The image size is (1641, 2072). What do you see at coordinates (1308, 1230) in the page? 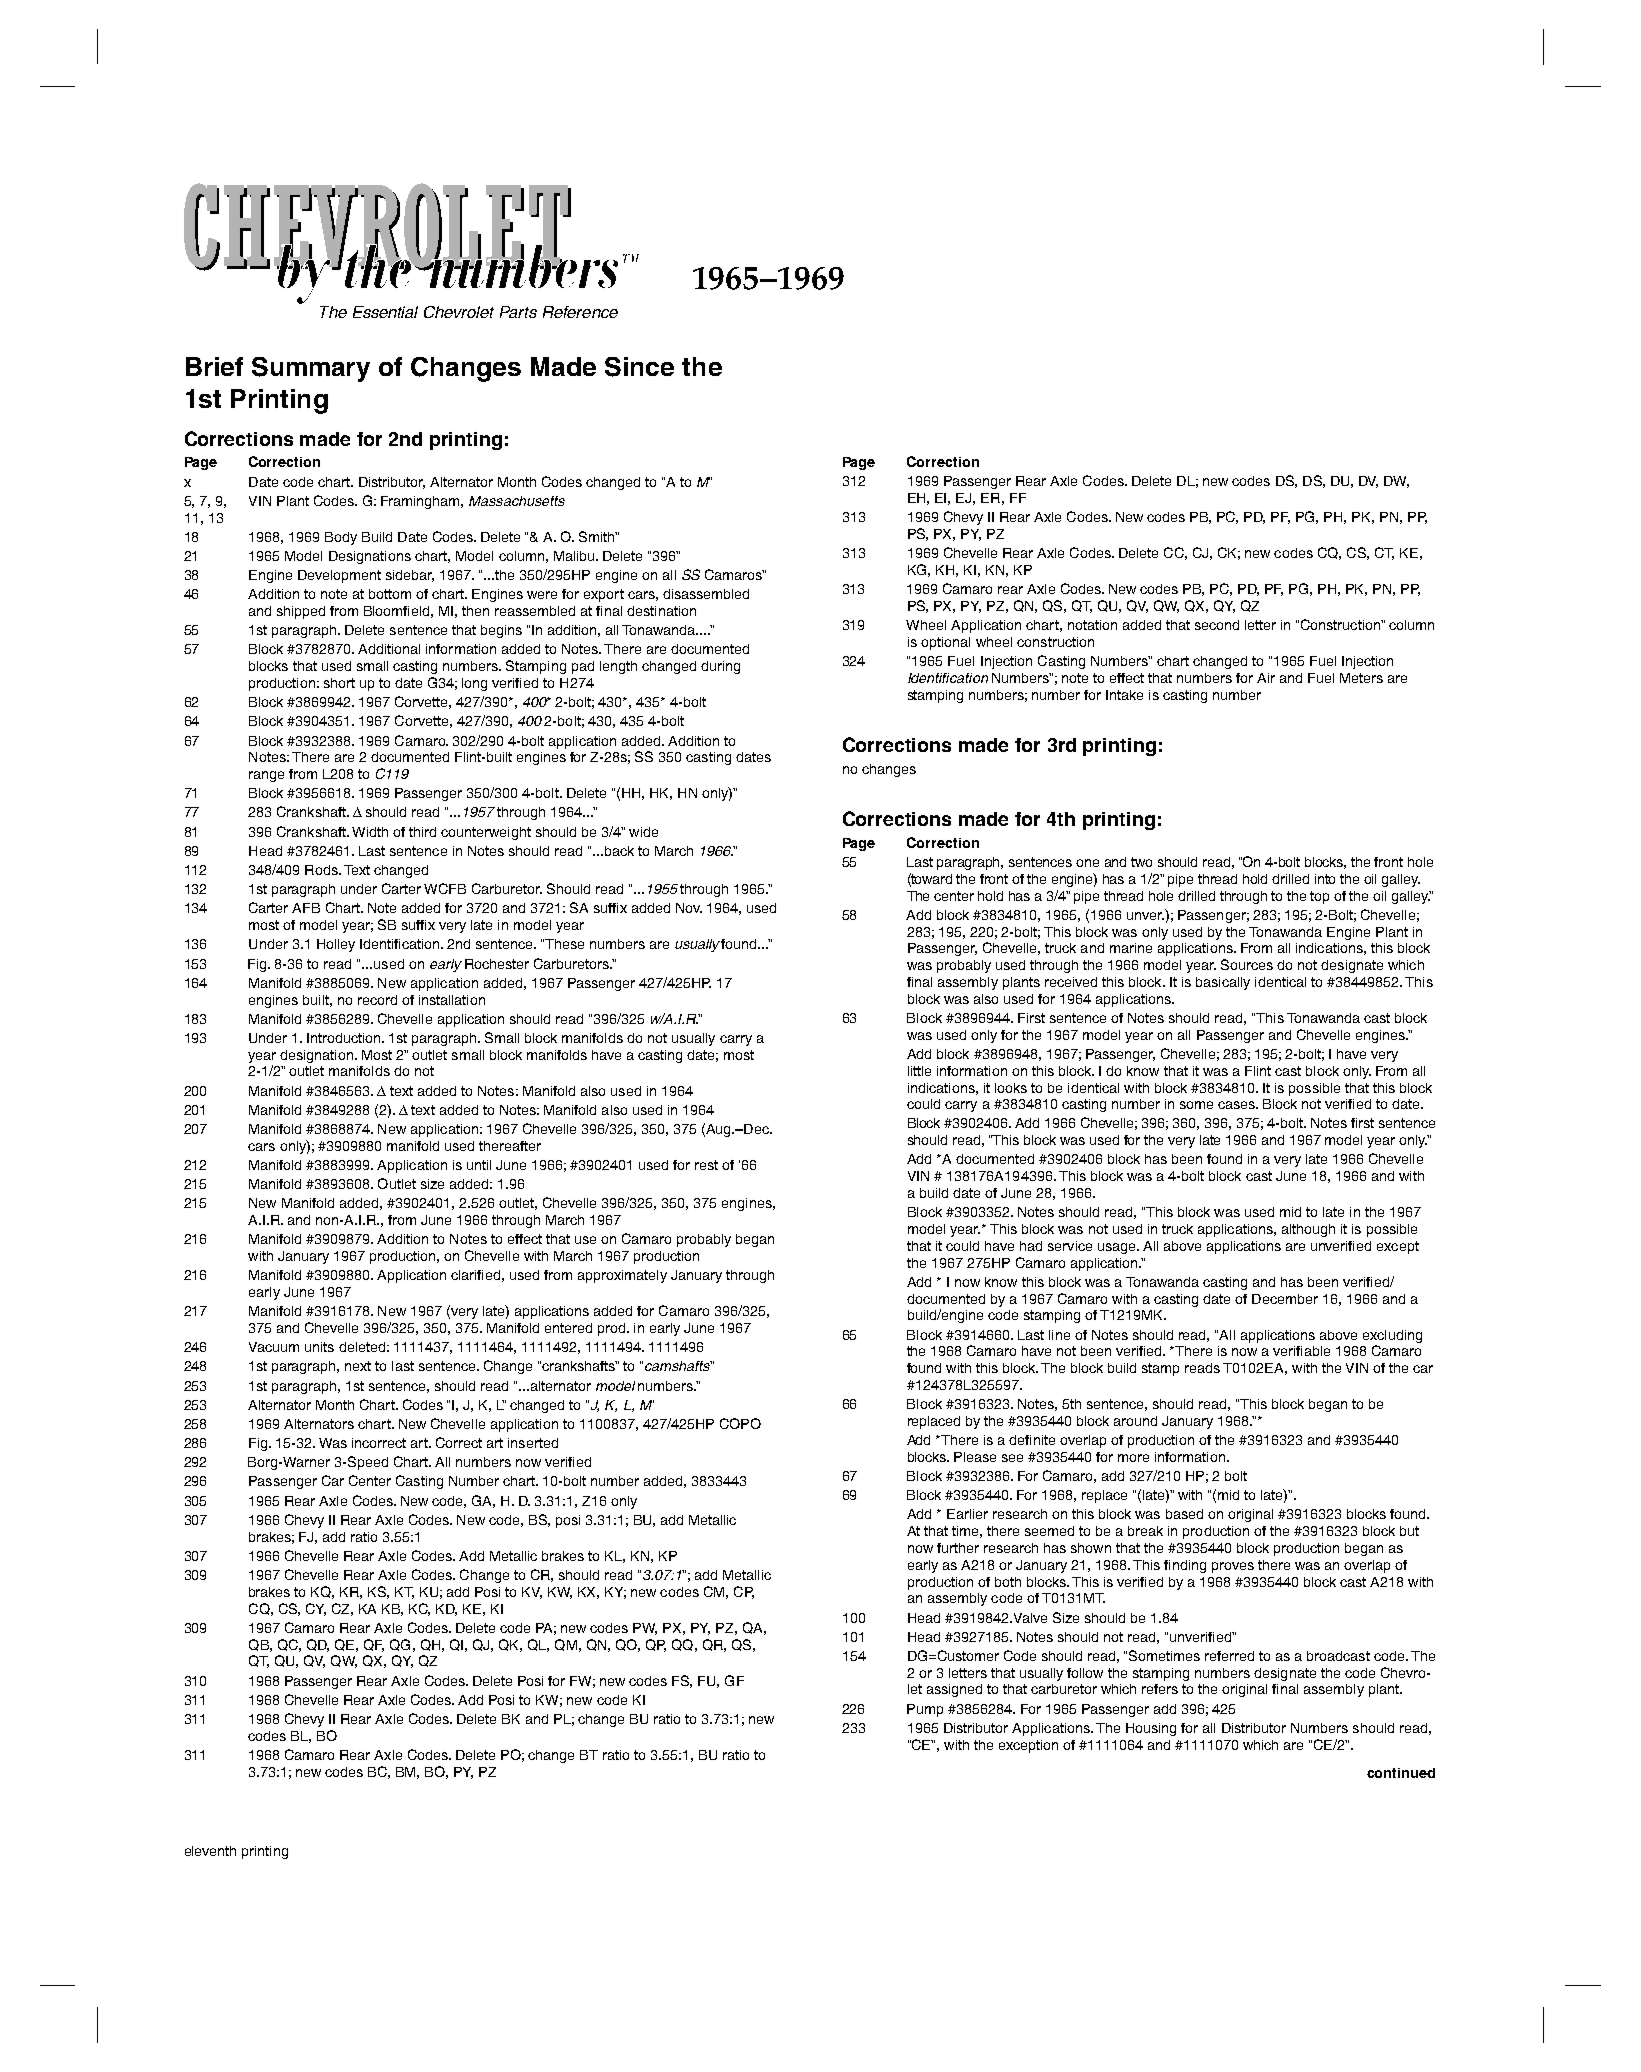
I see `although` at bounding box center [1308, 1230].
